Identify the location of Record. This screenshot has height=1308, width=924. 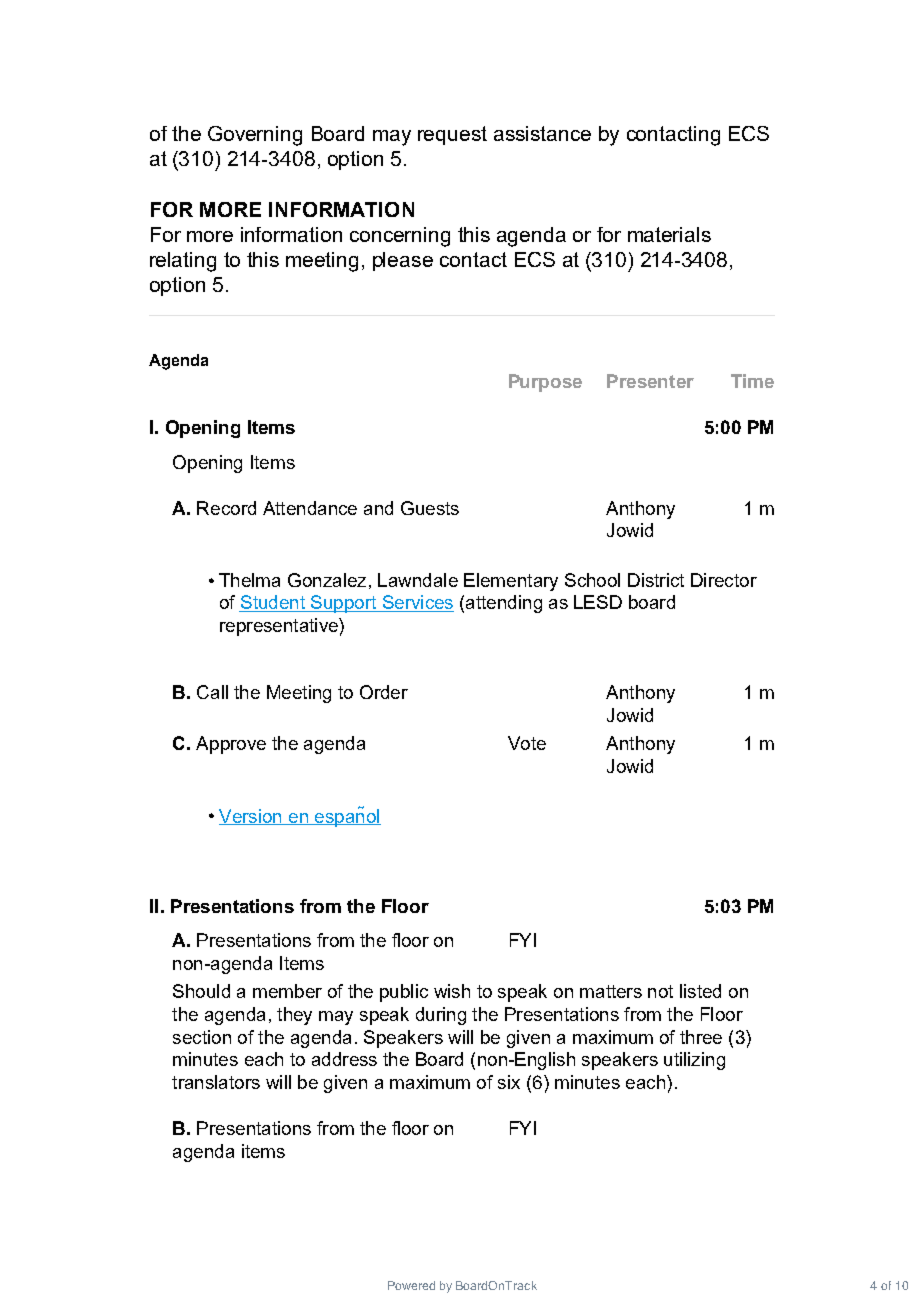
(226, 508).
